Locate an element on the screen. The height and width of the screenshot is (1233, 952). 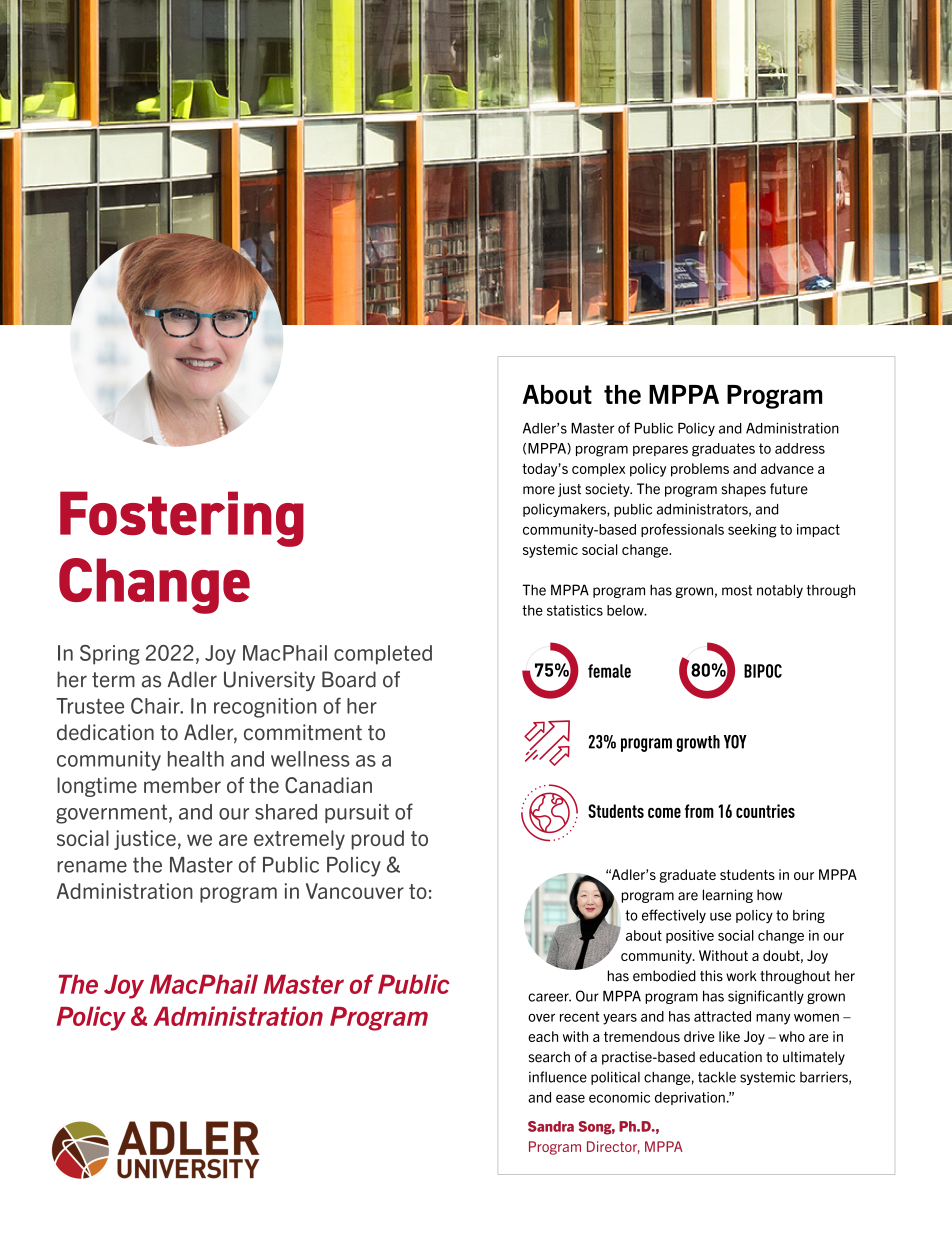
Sandra is located at coordinates (551, 1126).
